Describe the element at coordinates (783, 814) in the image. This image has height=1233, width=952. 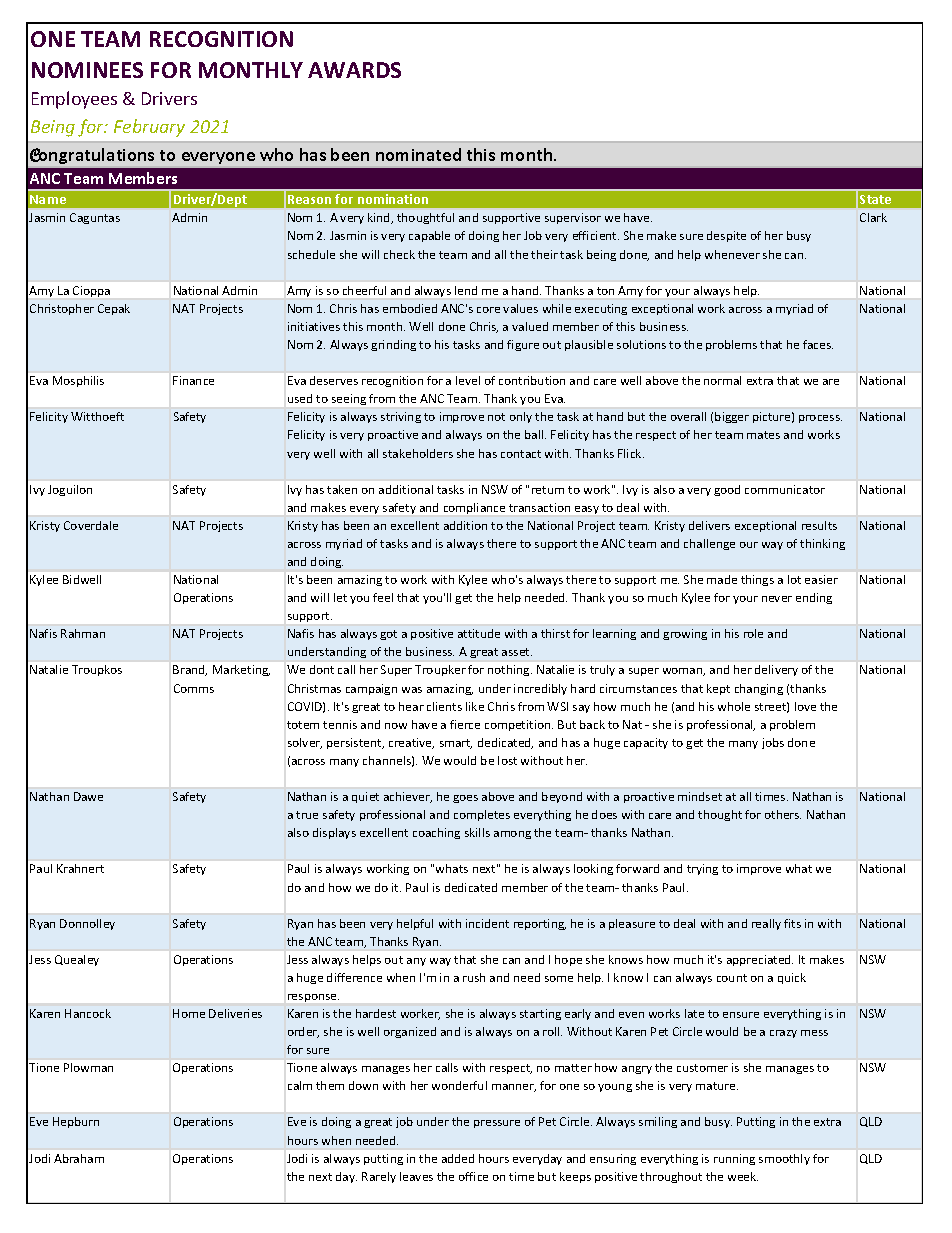
I see `others` at that location.
